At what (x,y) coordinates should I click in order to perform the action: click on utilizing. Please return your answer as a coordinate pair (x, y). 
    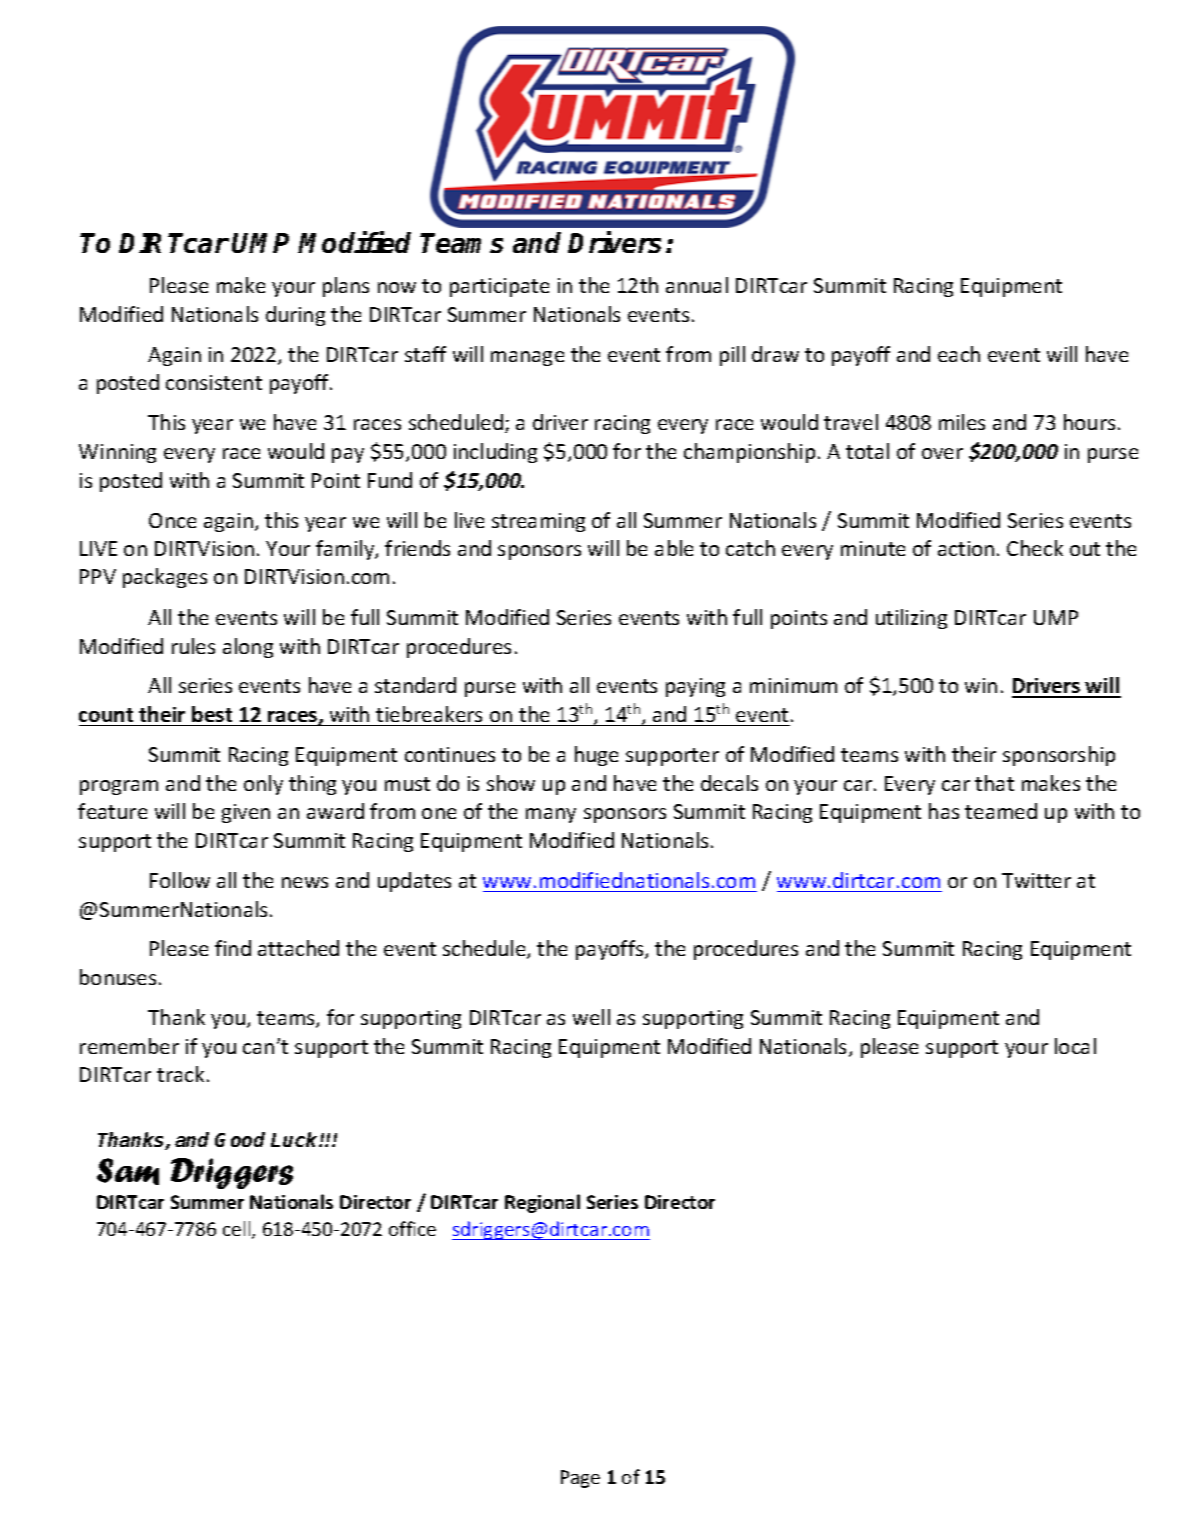
    Looking at the image, I should click on (911, 619).
